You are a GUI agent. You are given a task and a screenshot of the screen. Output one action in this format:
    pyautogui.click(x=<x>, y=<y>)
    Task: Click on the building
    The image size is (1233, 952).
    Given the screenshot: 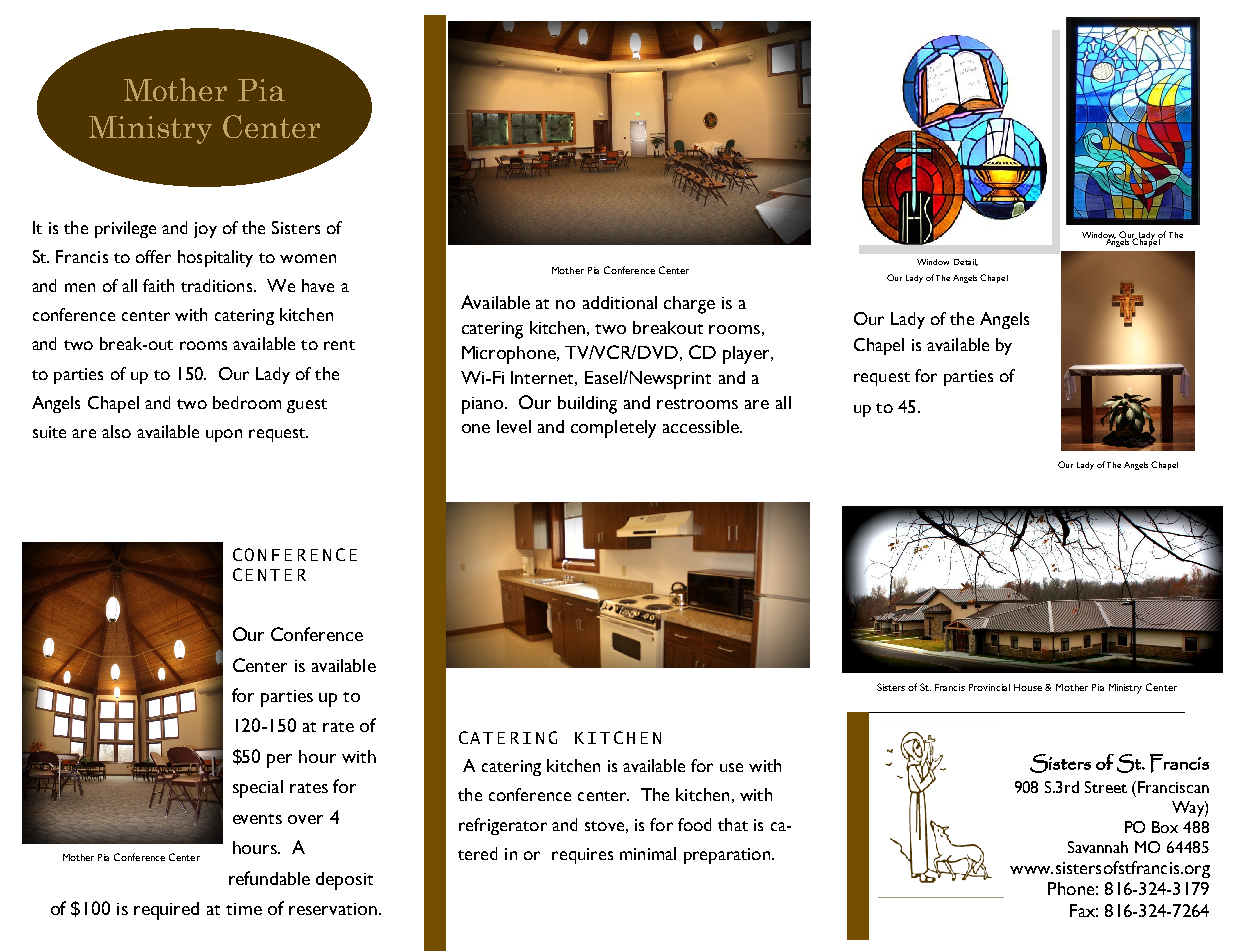 What is the action you would take?
    pyautogui.click(x=587, y=405)
